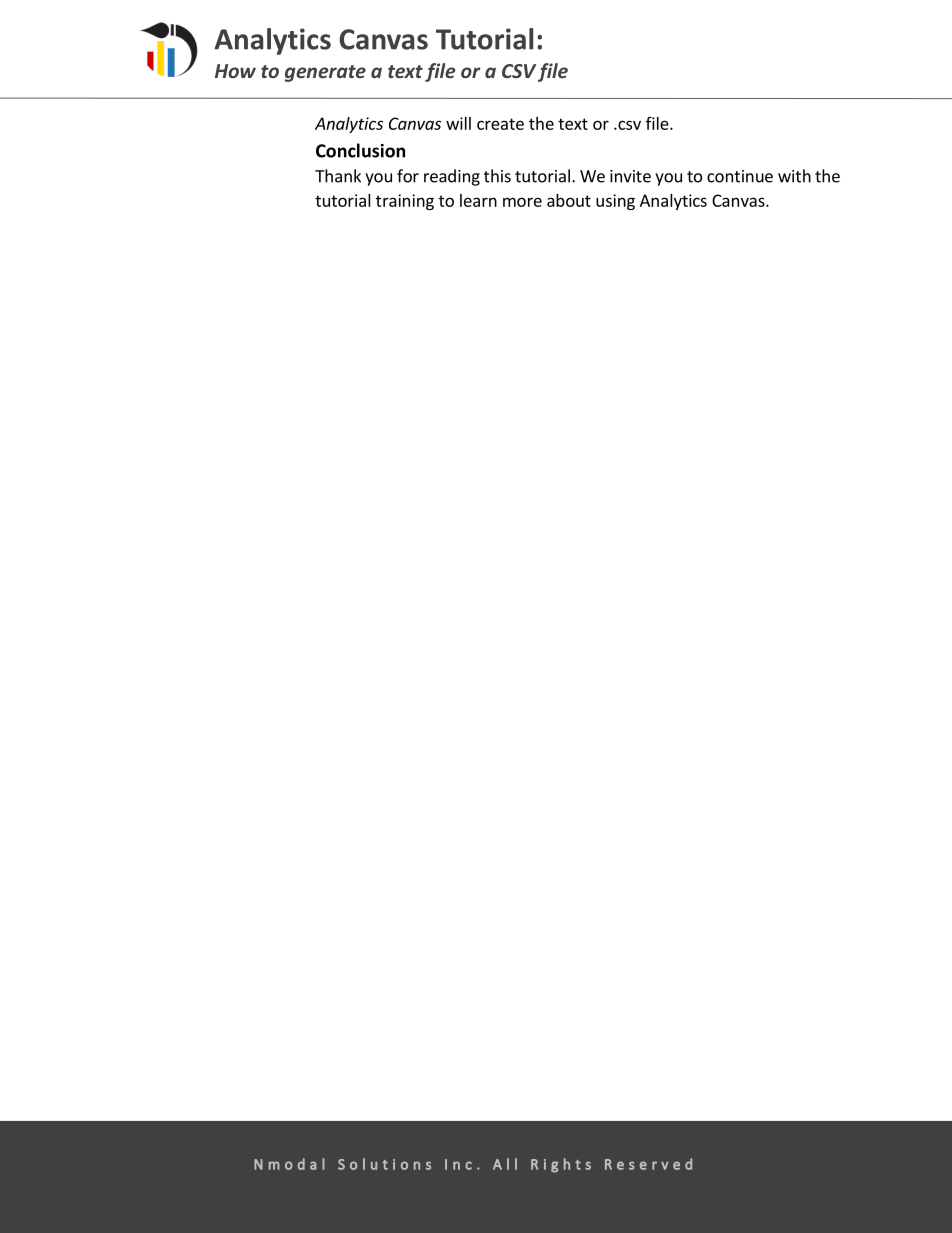  I want to click on continue, so click(740, 176).
